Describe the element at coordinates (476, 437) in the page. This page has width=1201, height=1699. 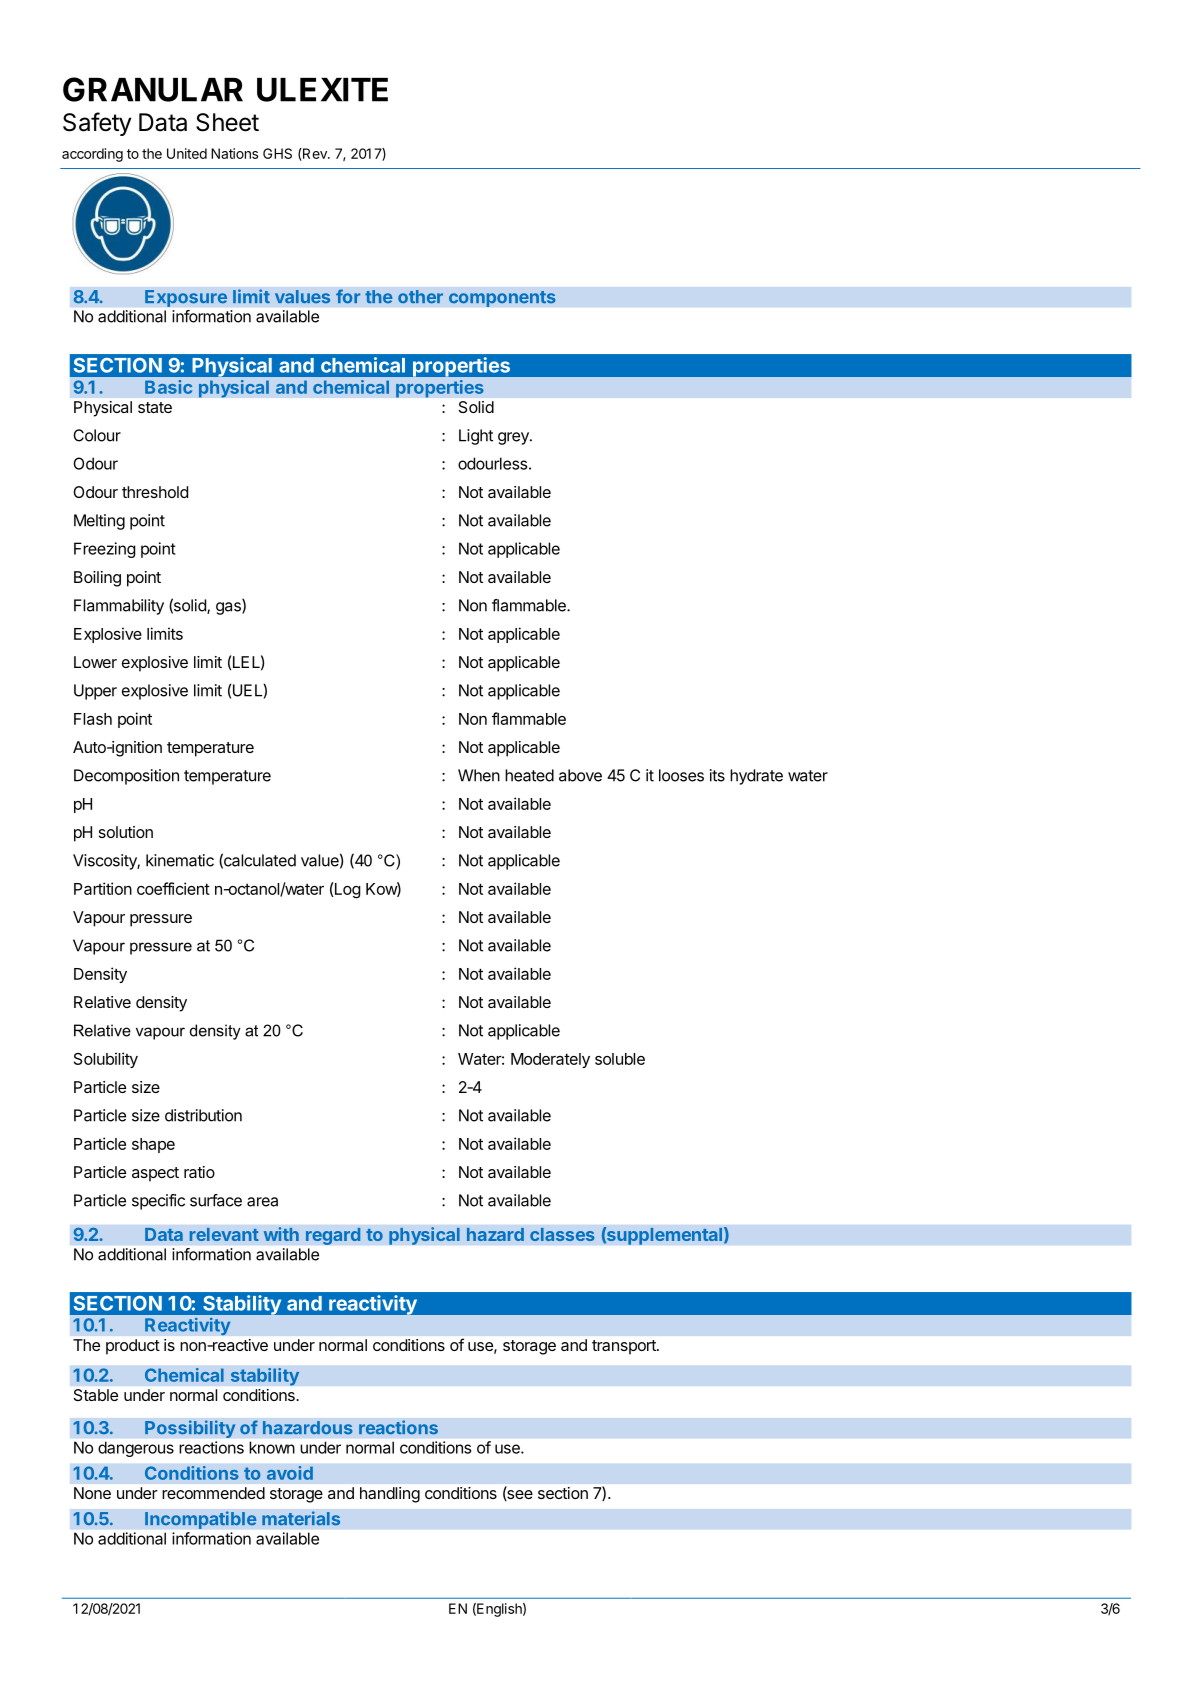
I see `Light` at that location.
